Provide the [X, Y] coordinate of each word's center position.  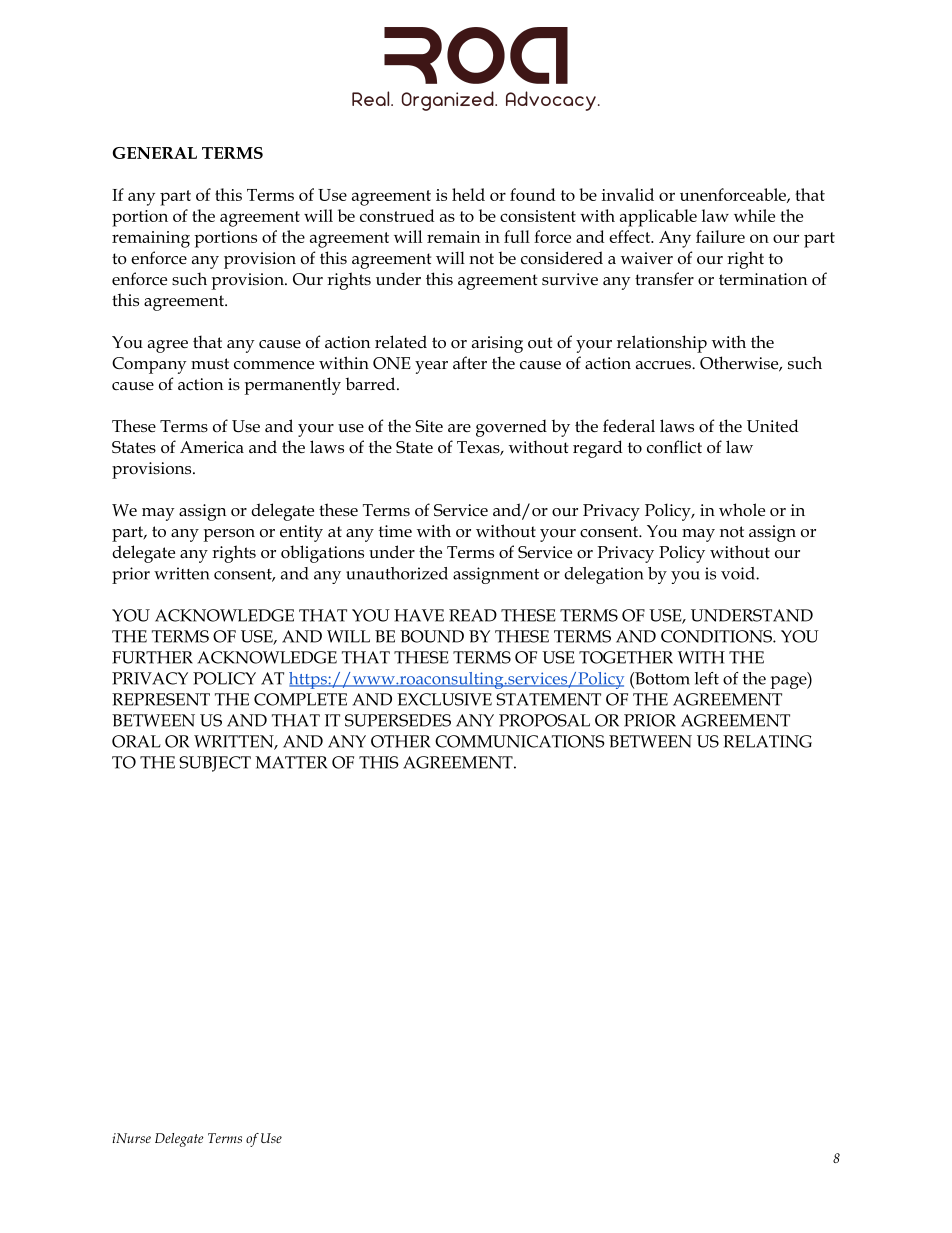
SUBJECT [215, 764]
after [470, 363]
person [229, 535]
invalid [628, 194]
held [468, 194]
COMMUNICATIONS [520, 741]
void [739, 573]
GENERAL [155, 153]
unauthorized [397, 573]
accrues [664, 365]
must [210, 364]
